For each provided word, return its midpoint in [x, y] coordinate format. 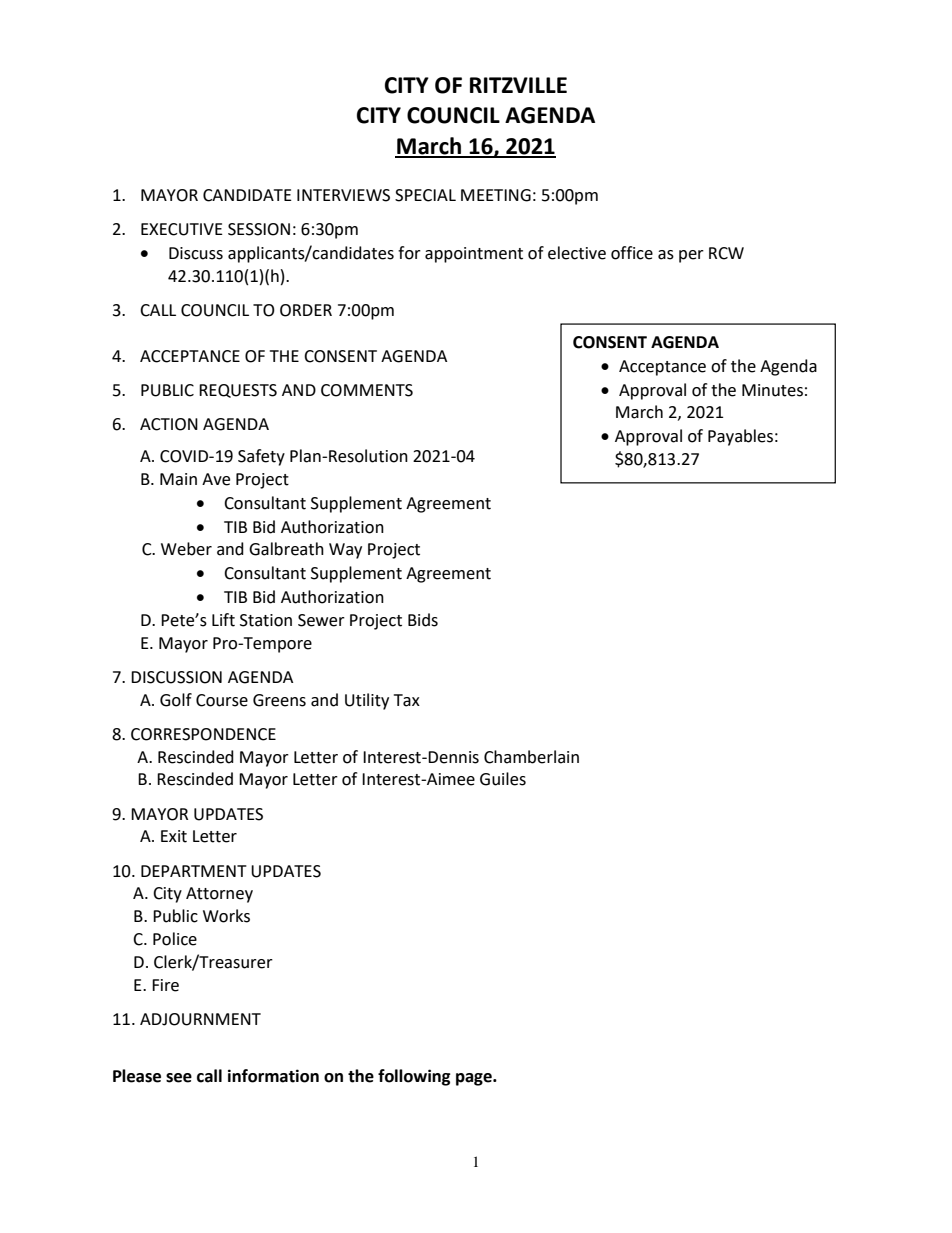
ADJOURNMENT [200, 1019]
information [273, 1076]
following [414, 1077]
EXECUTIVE [182, 229]
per [691, 256]
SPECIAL [425, 195]
